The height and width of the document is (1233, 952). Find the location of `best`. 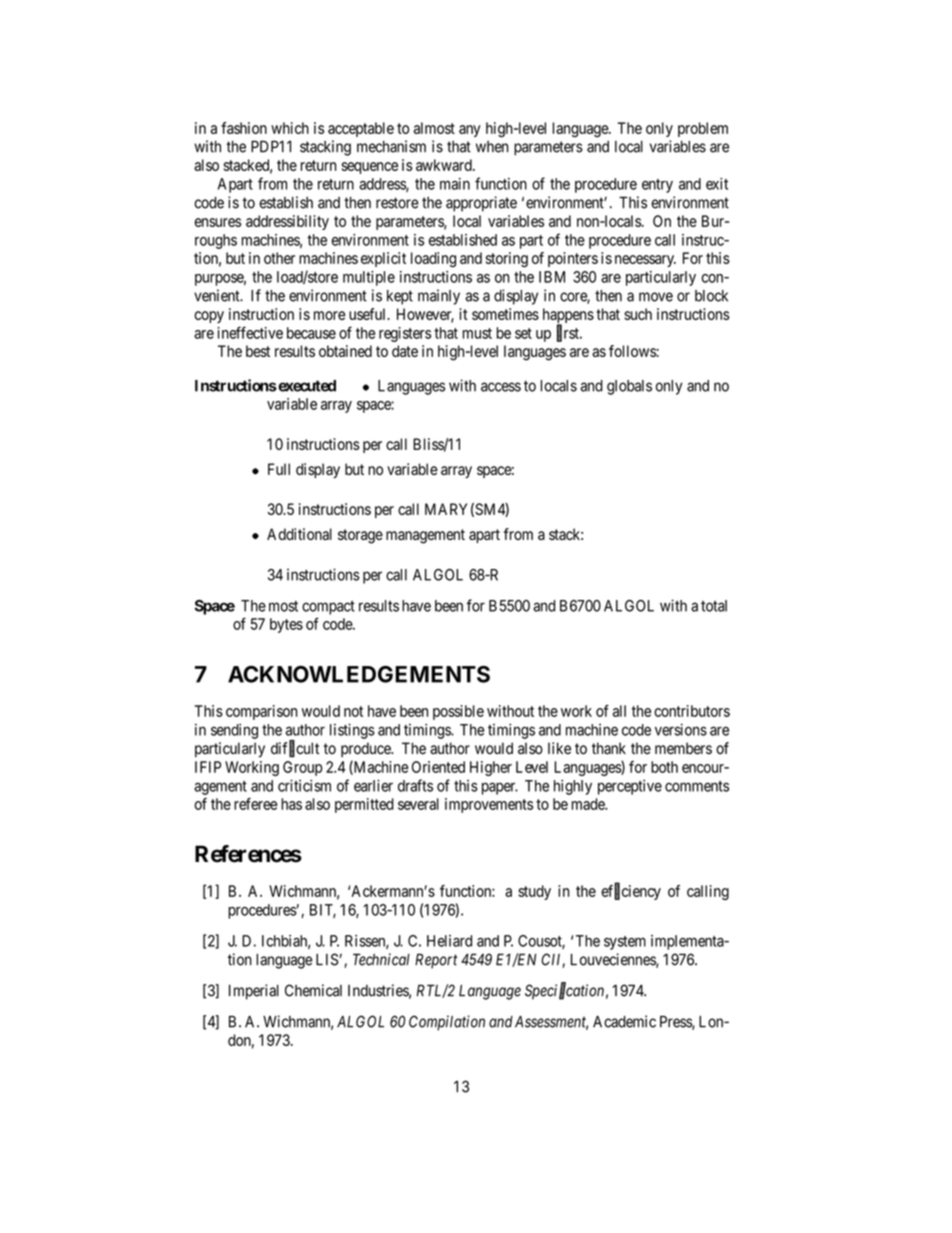

best is located at coordinates (258, 351).
